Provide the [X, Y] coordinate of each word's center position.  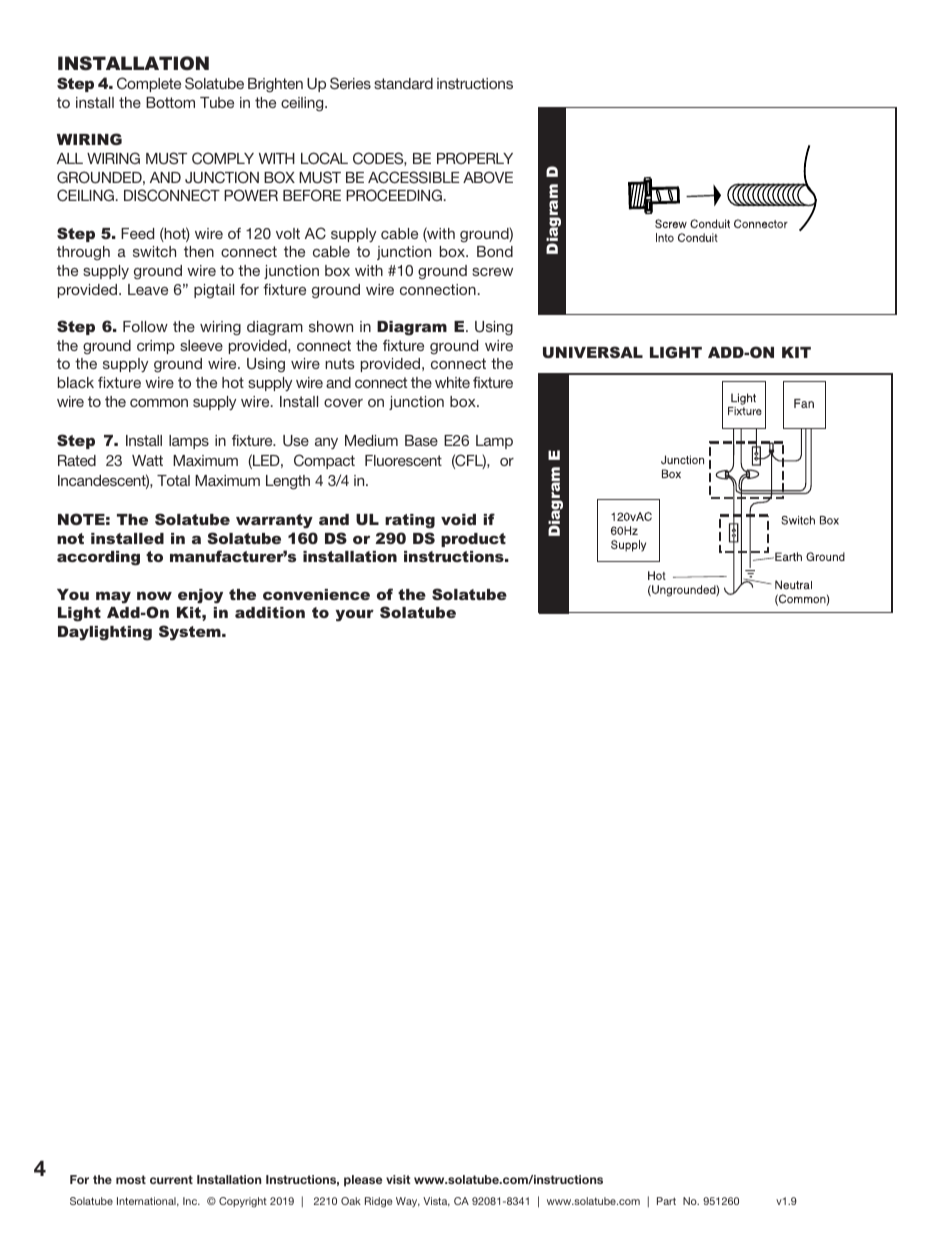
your [355, 615]
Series [350, 83]
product [473, 540]
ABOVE [488, 177]
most [131, 1179]
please [363, 1181]
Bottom [170, 102]
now [154, 595]
